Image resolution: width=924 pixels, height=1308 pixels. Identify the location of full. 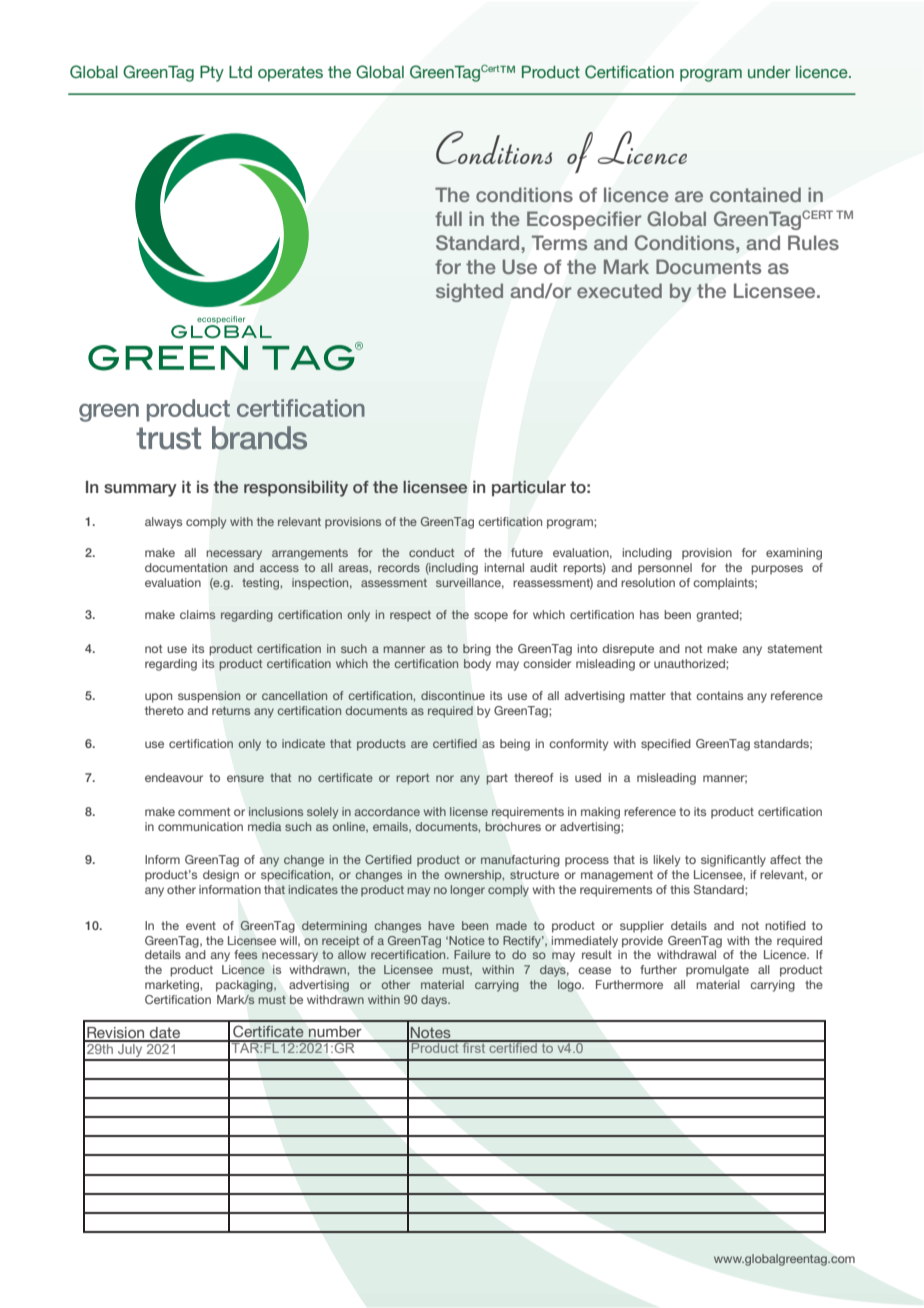
(448, 218).
